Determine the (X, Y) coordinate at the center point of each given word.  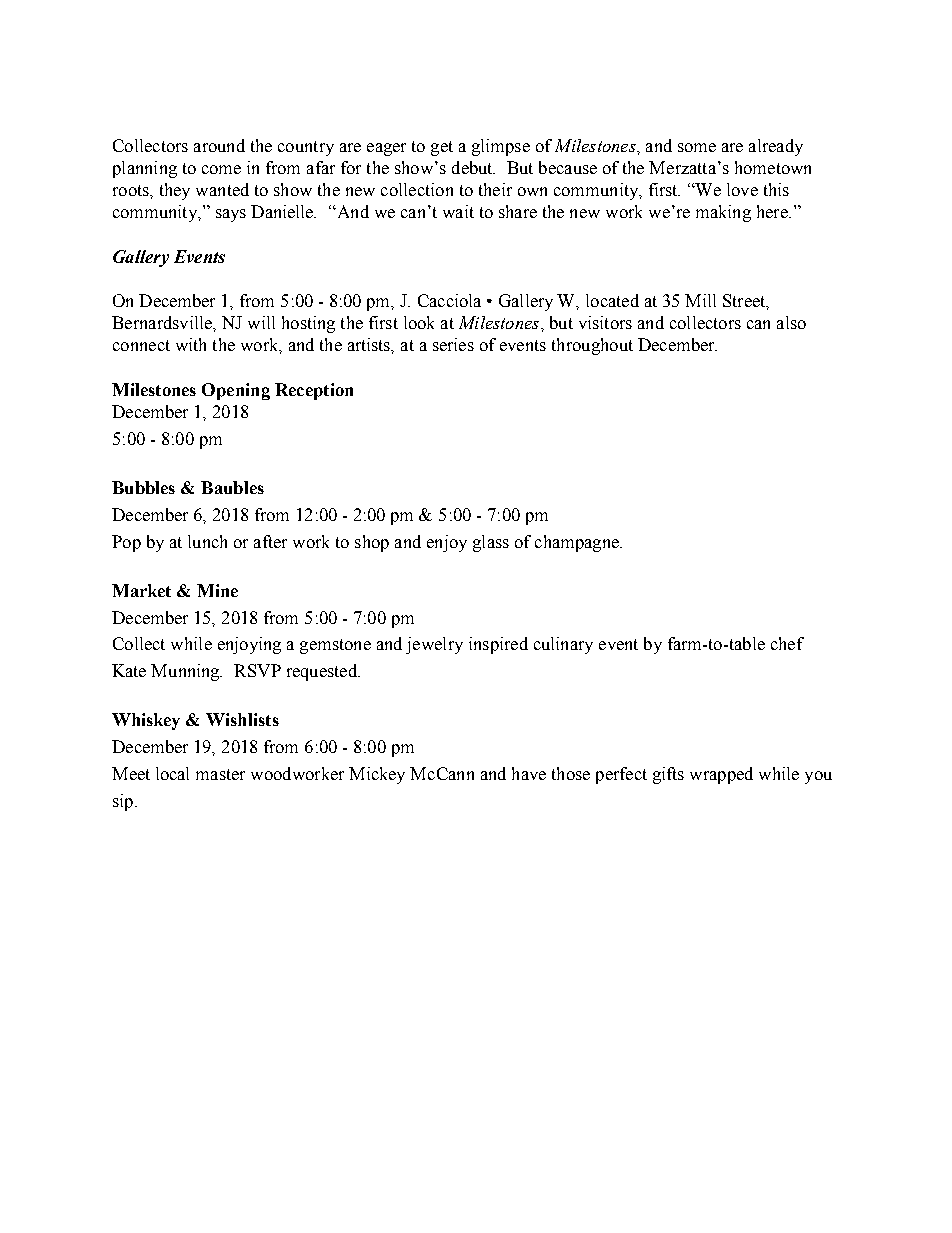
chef (787, 643)
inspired (498, 645)
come (221, 169)
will (261, 322)
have (529, 773)
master (220, 774)
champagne (578, 543)
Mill (700, 300)
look (419, 322)
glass (491, 543)
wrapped (721, 775)
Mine (217, 590)
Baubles (232, 487)
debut (473, 167)
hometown (773, 167)
